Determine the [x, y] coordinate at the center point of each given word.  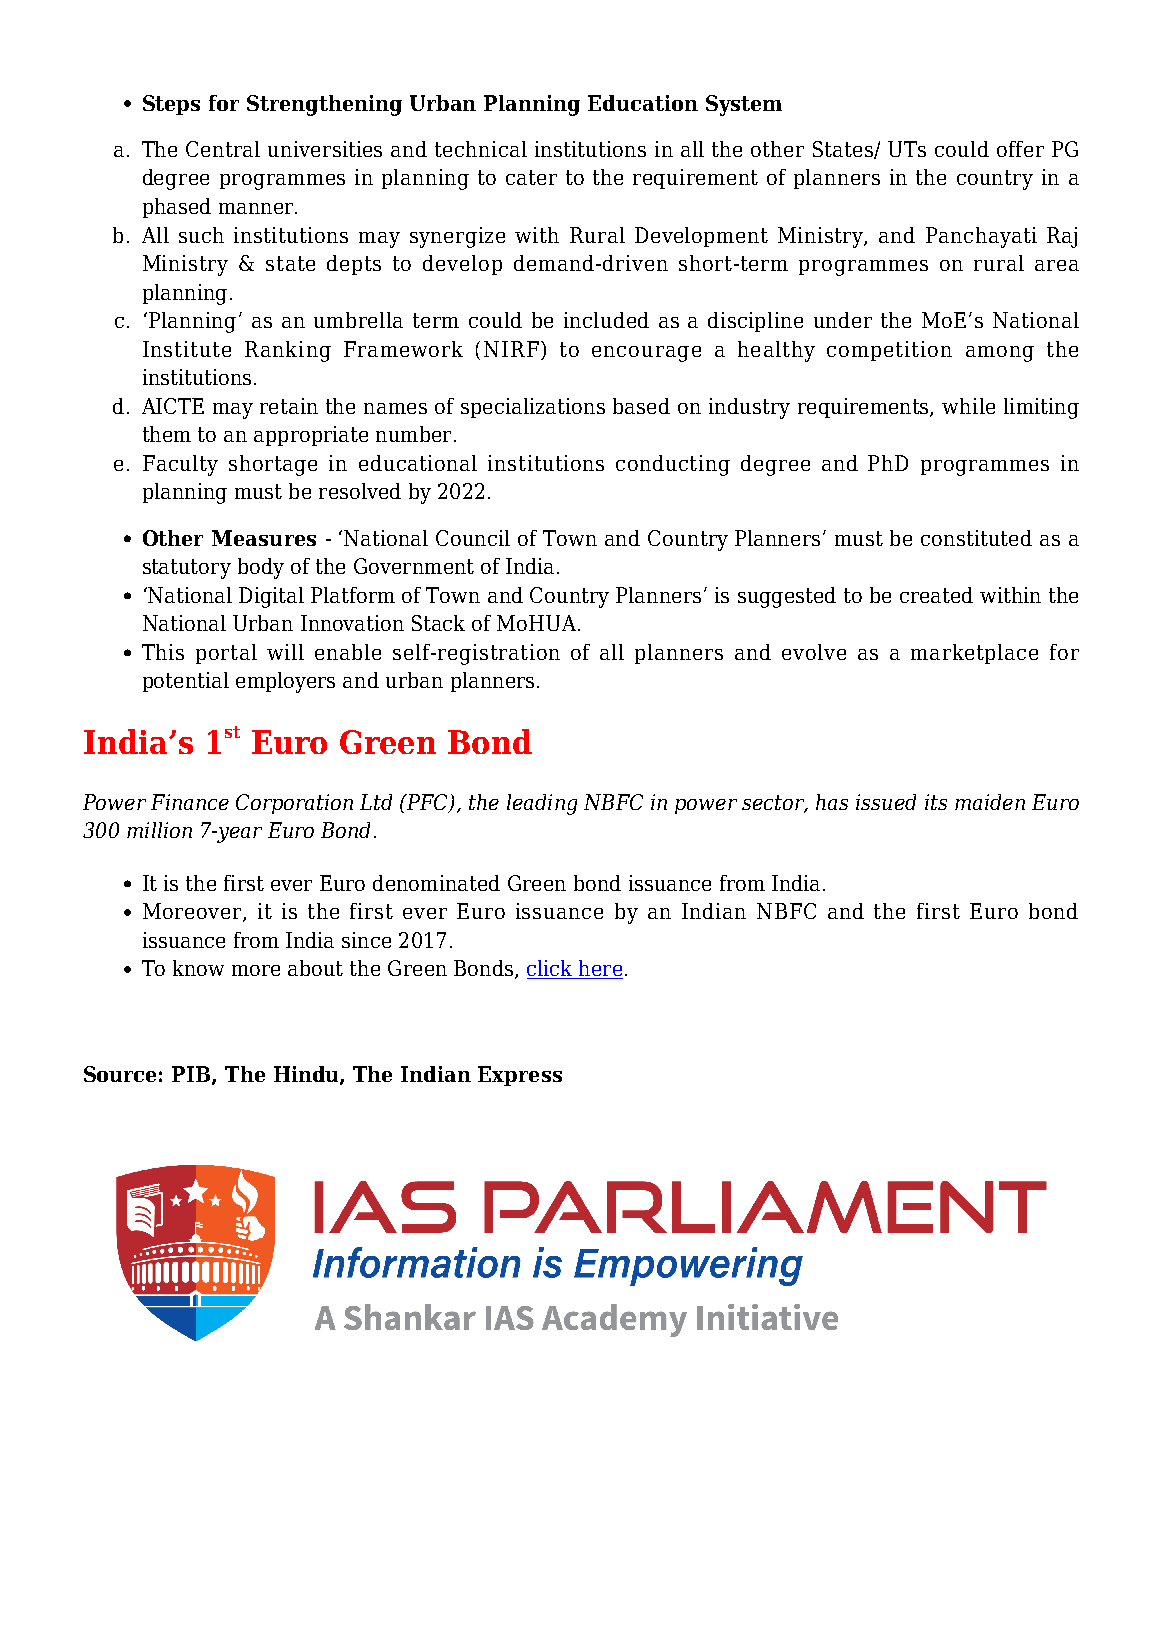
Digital [271, 597]
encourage [646, 354]
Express [520, 1076]
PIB [192, 1075]
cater [531, 177]
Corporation [294, 804]
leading [542, 804]
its [936, 802]
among [1000, 354]
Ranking [288, 351]
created [936, 595]
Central [223, 149]
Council [473, 538]
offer [1020, 149]
